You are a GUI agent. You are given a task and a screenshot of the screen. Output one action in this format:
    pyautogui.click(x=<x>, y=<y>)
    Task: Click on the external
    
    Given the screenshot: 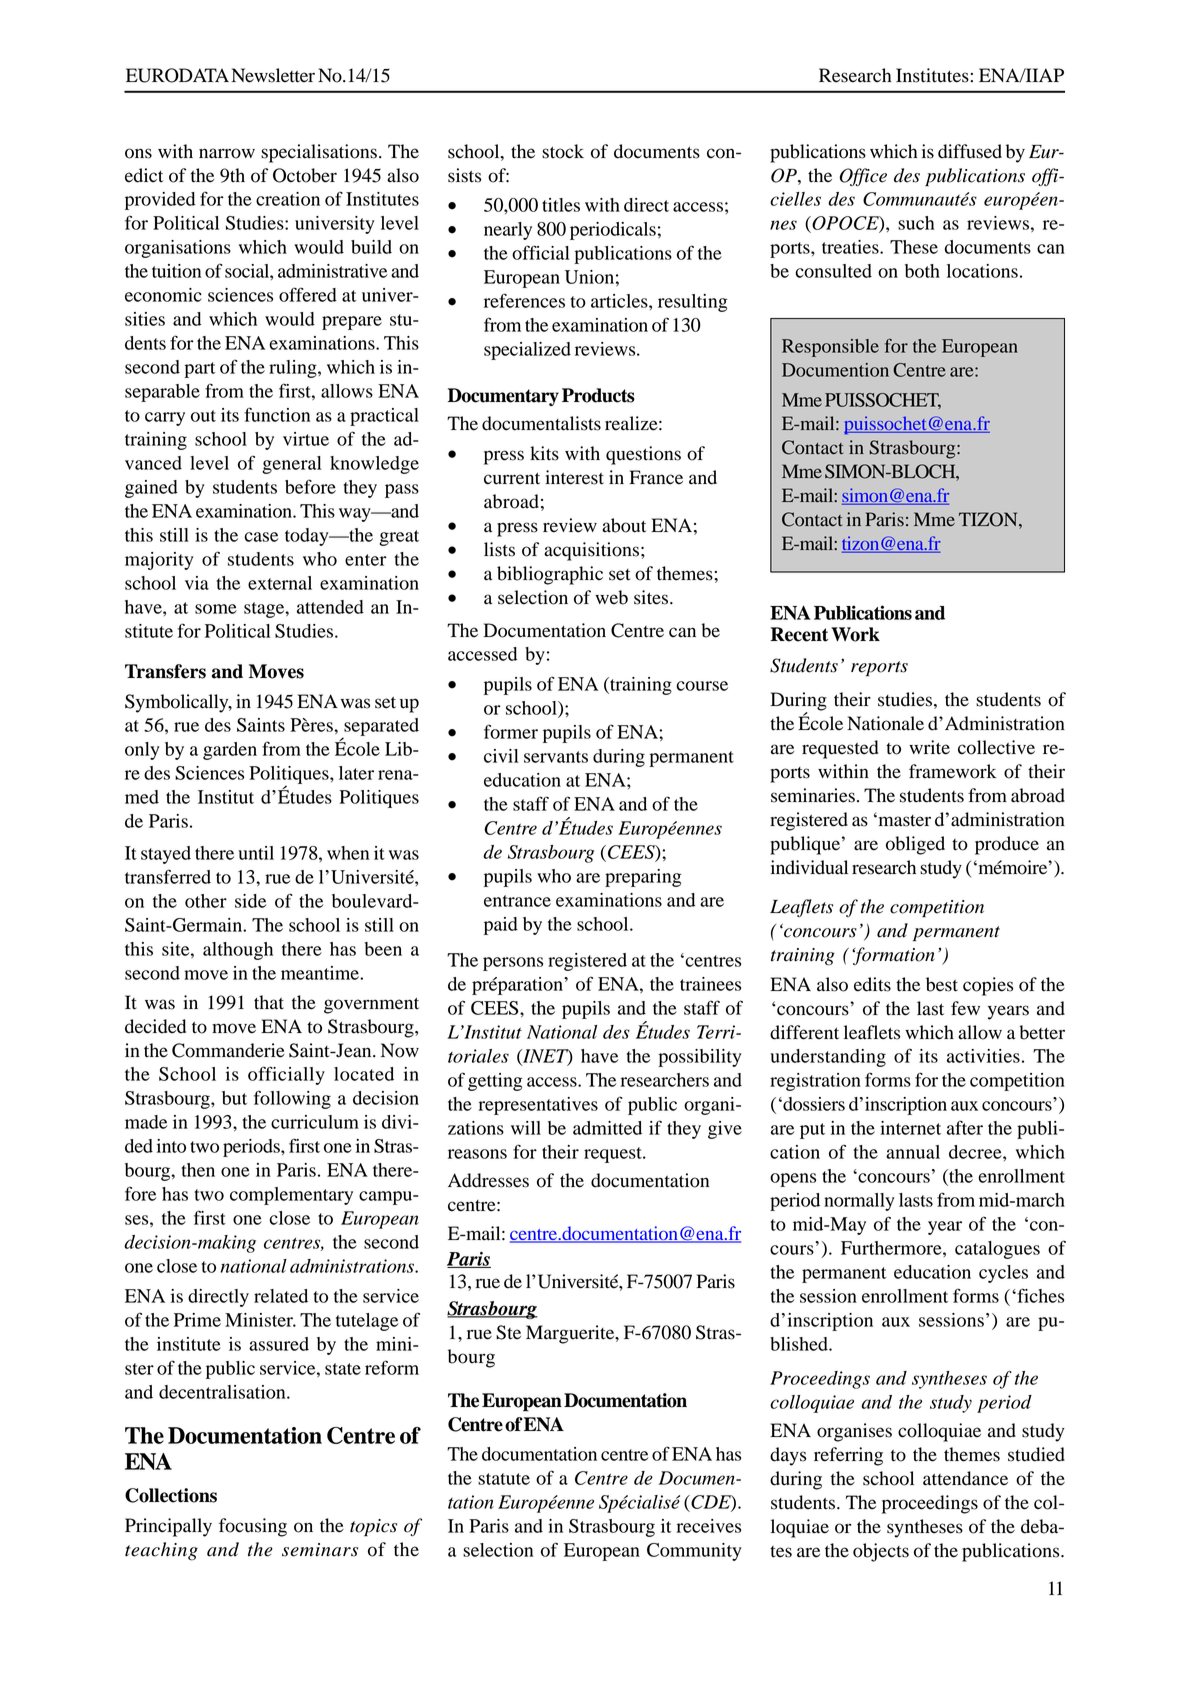 What is the action you would take?
    pyautogui.click(x=280, y=583)
